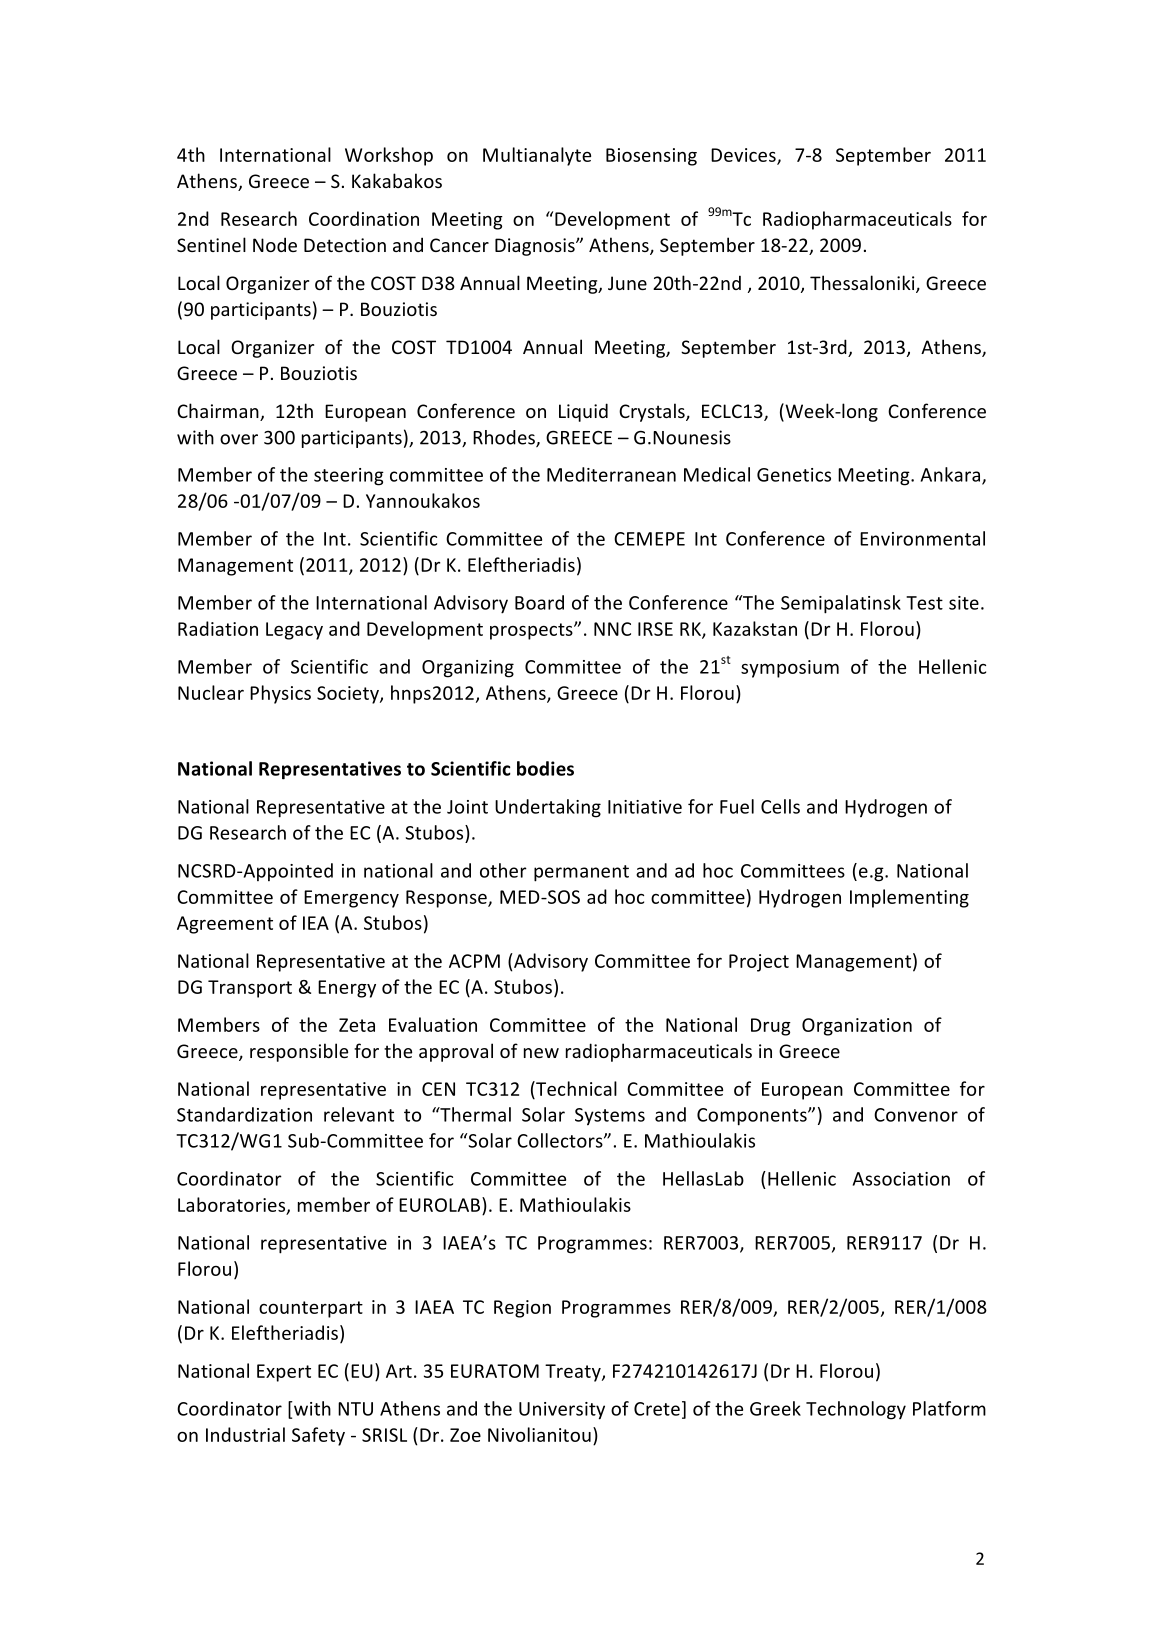 The width and height of the screenshot is (1159, 1640). I want to click on Zeta, so click(357, 1025).
